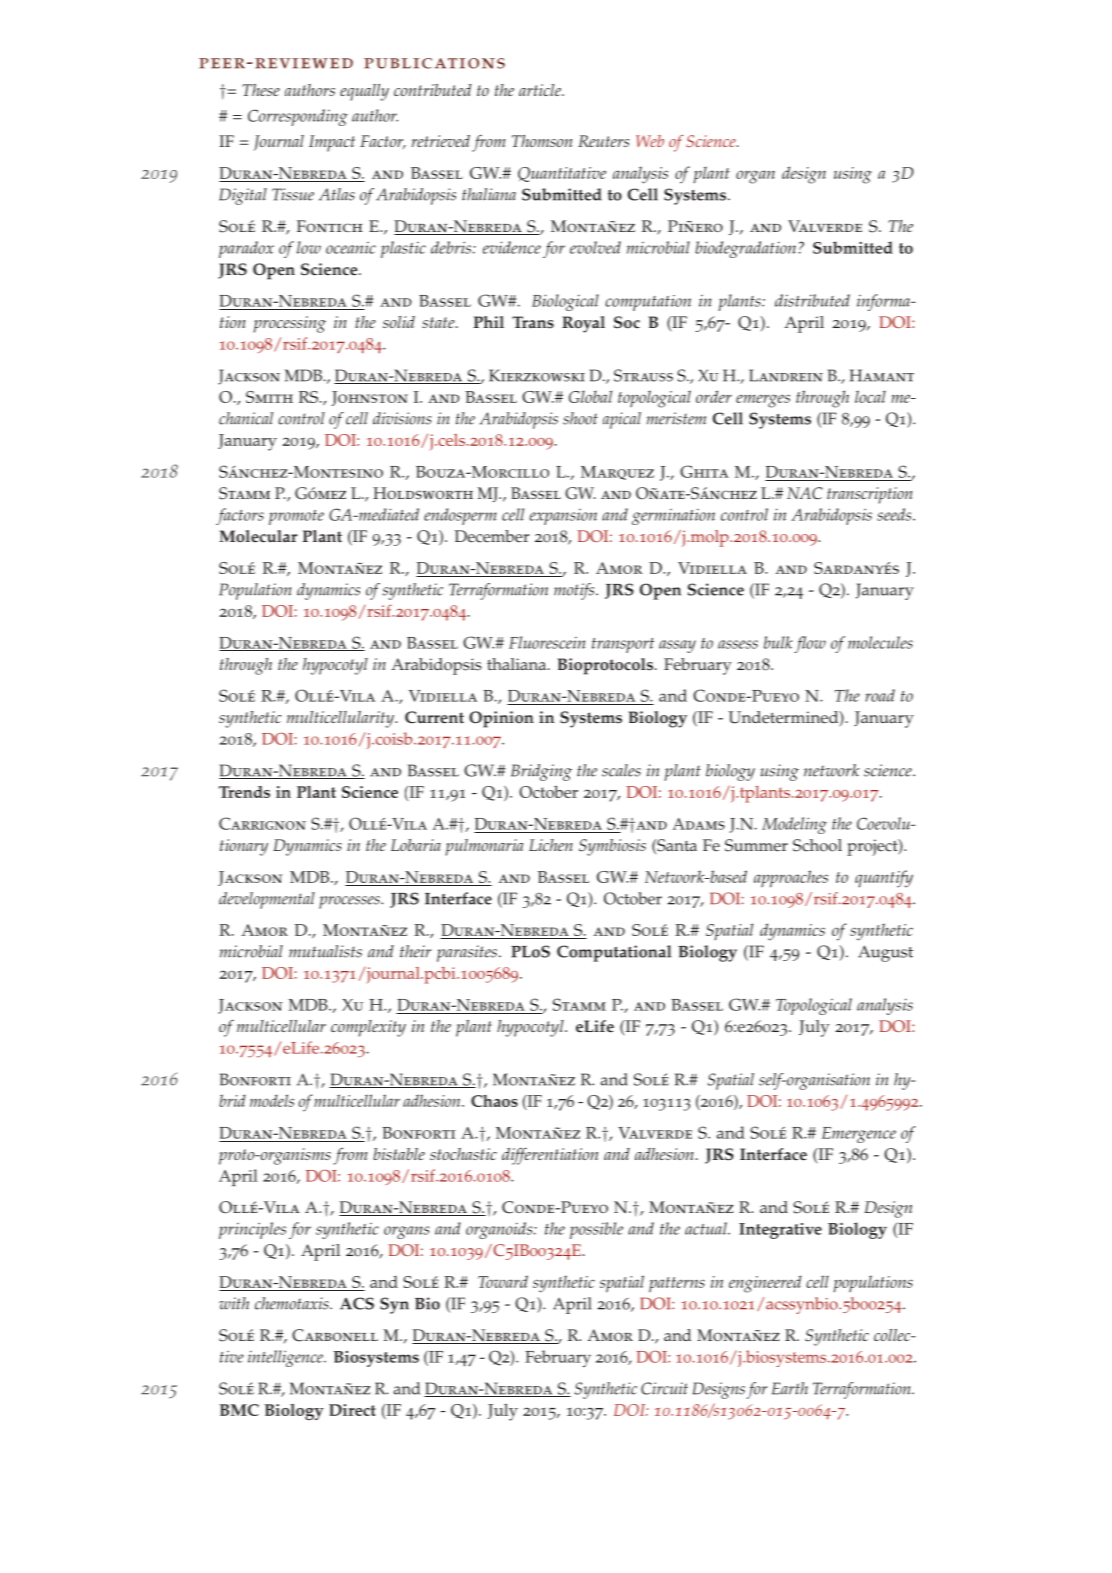  What do you see at coordinates (885, 953) in the screenshot?
I see `August` at bounding box center [885, 953].
